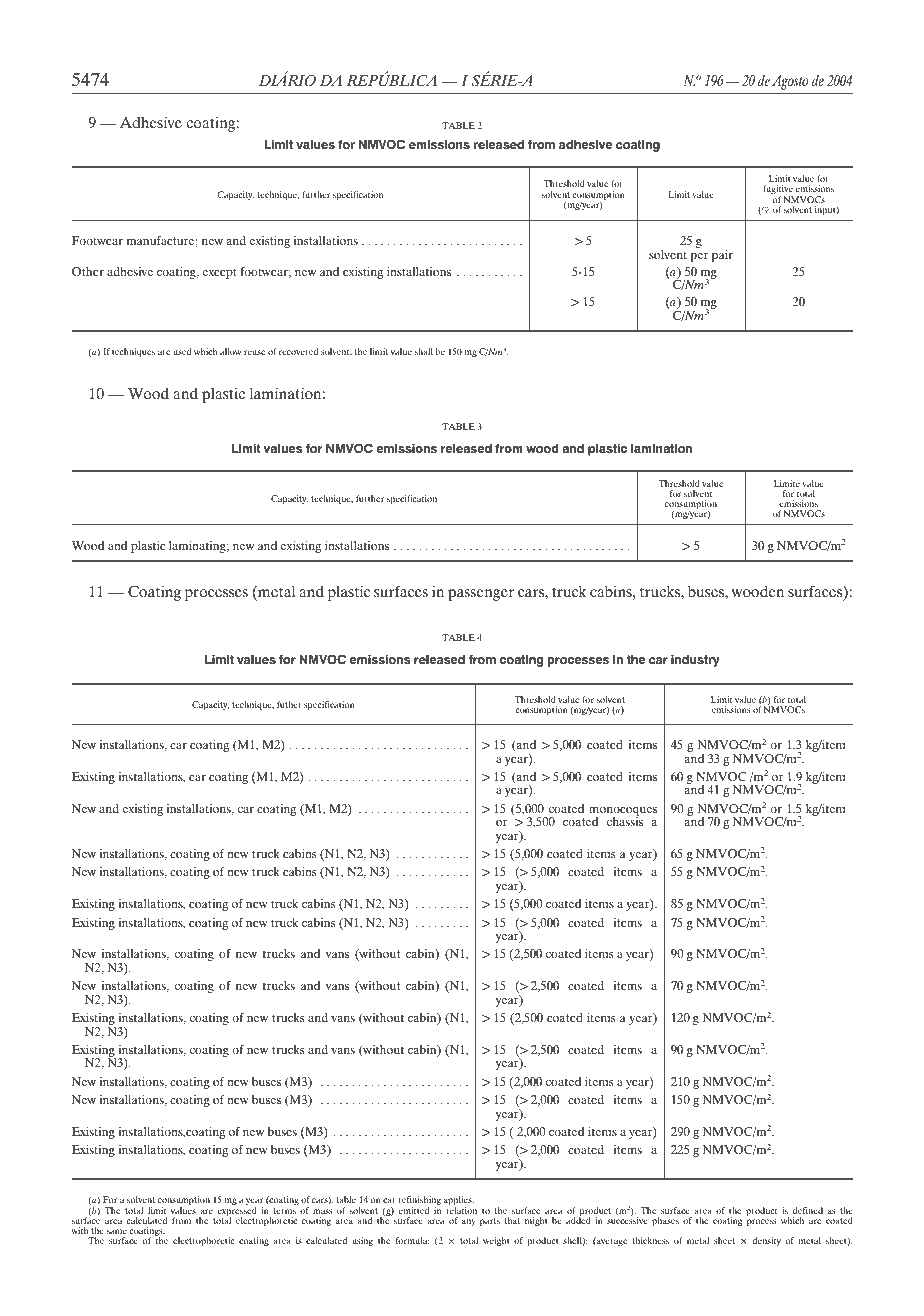 This page has height=1316, width=924. Describe the element at coordinates (117, 1231) in the page. I see `same` at that location.
